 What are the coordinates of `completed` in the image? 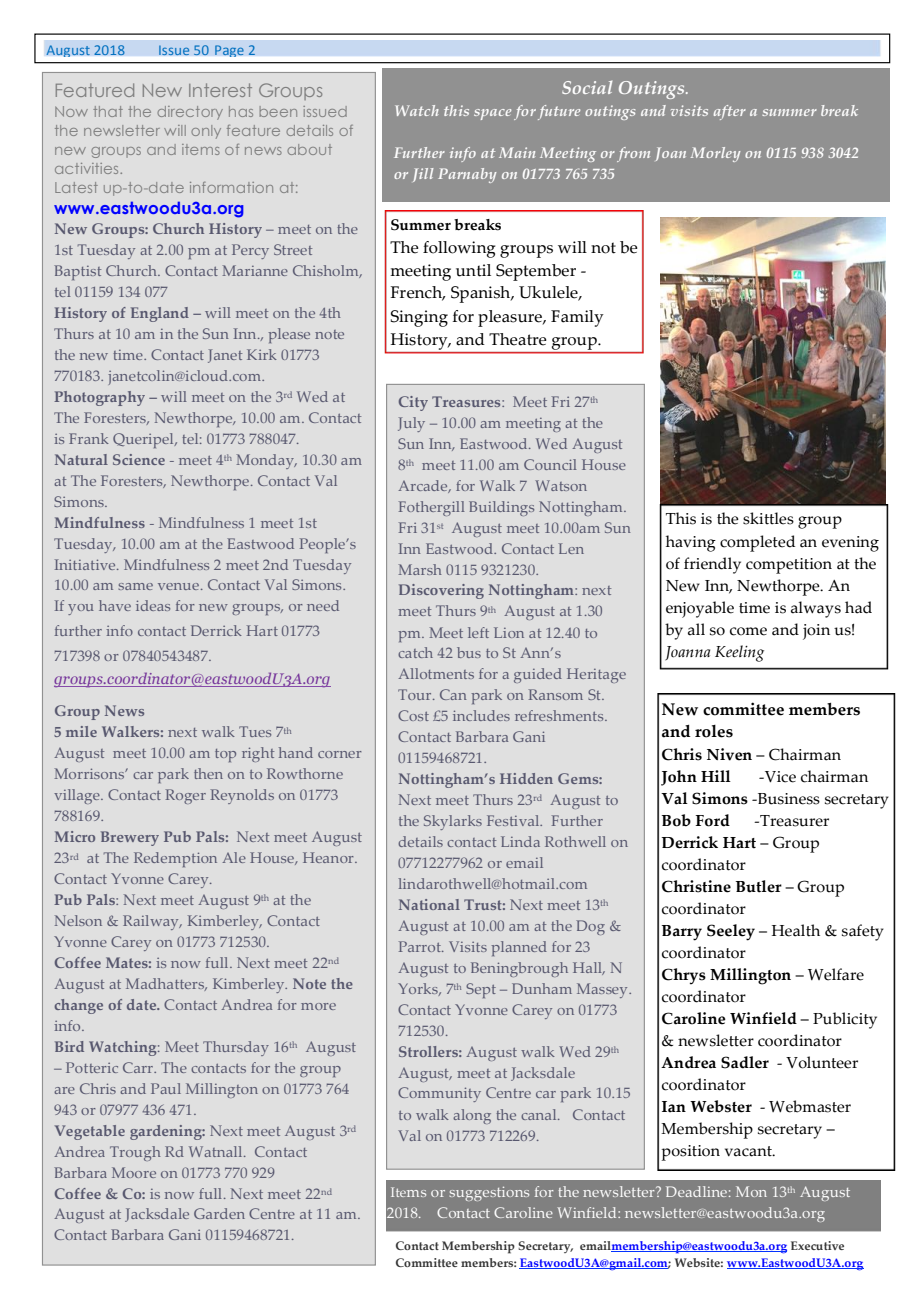 It's located at (757, 543).
